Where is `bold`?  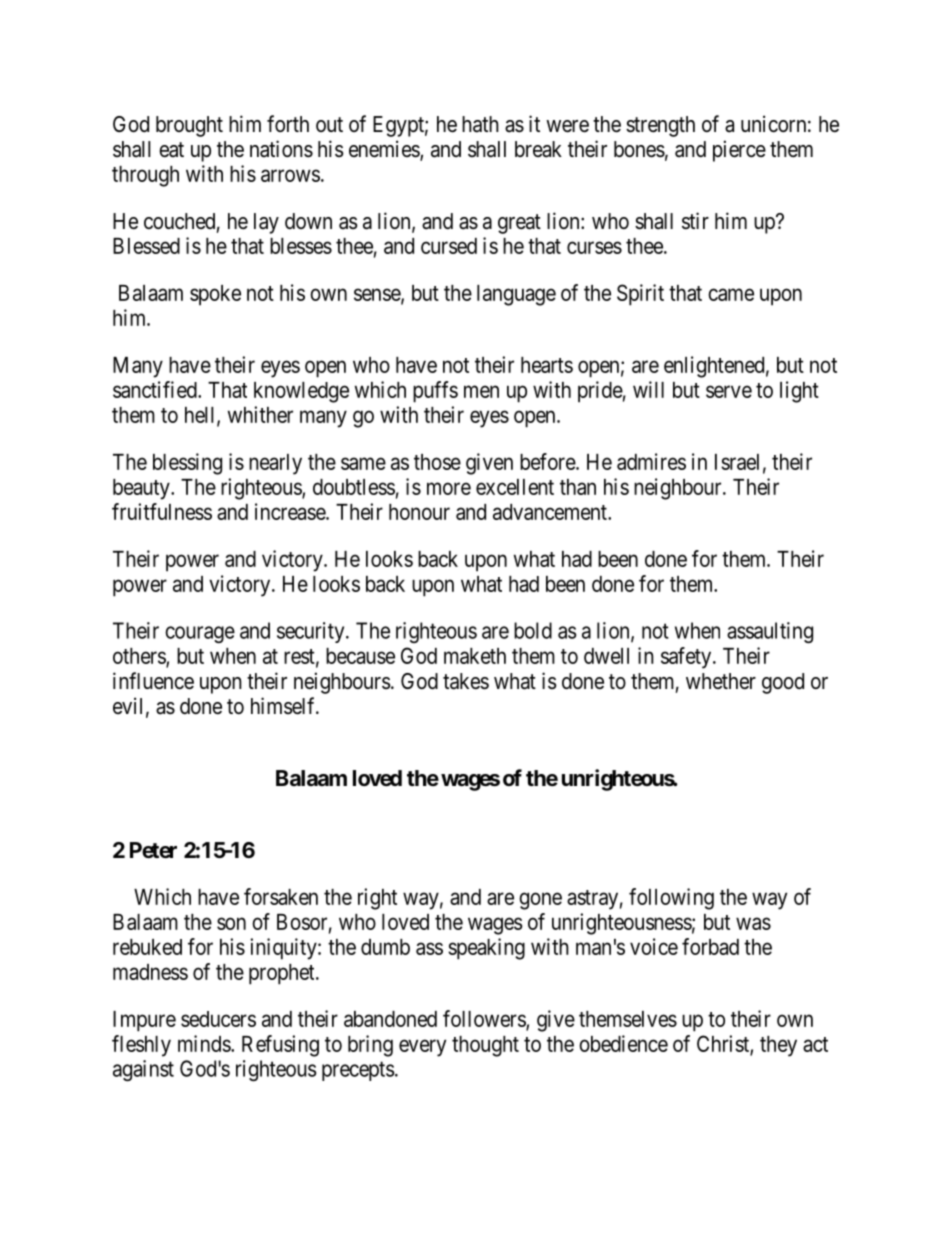 bold is located at coordinates (533, 630).
